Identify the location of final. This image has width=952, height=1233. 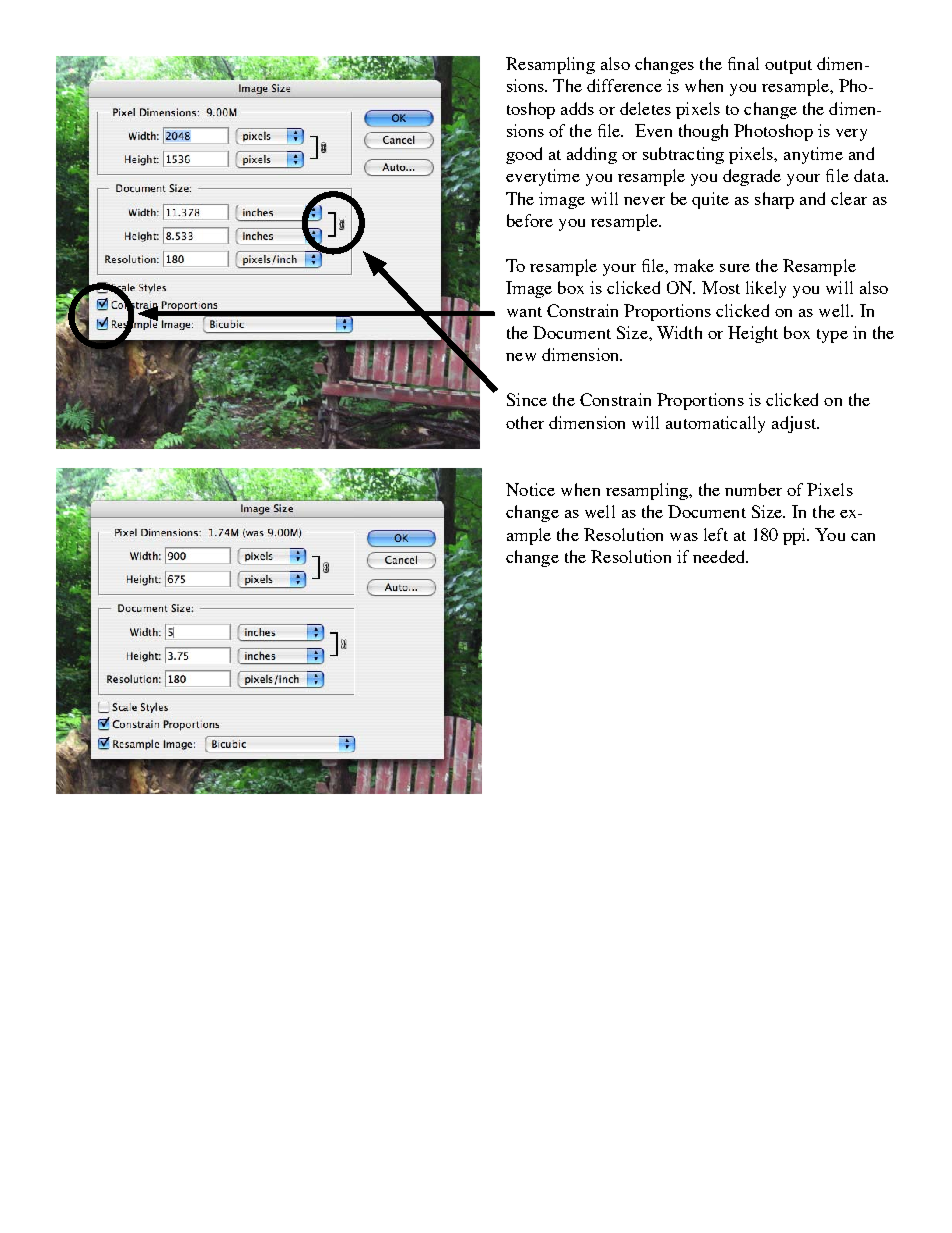
(743, 63).
